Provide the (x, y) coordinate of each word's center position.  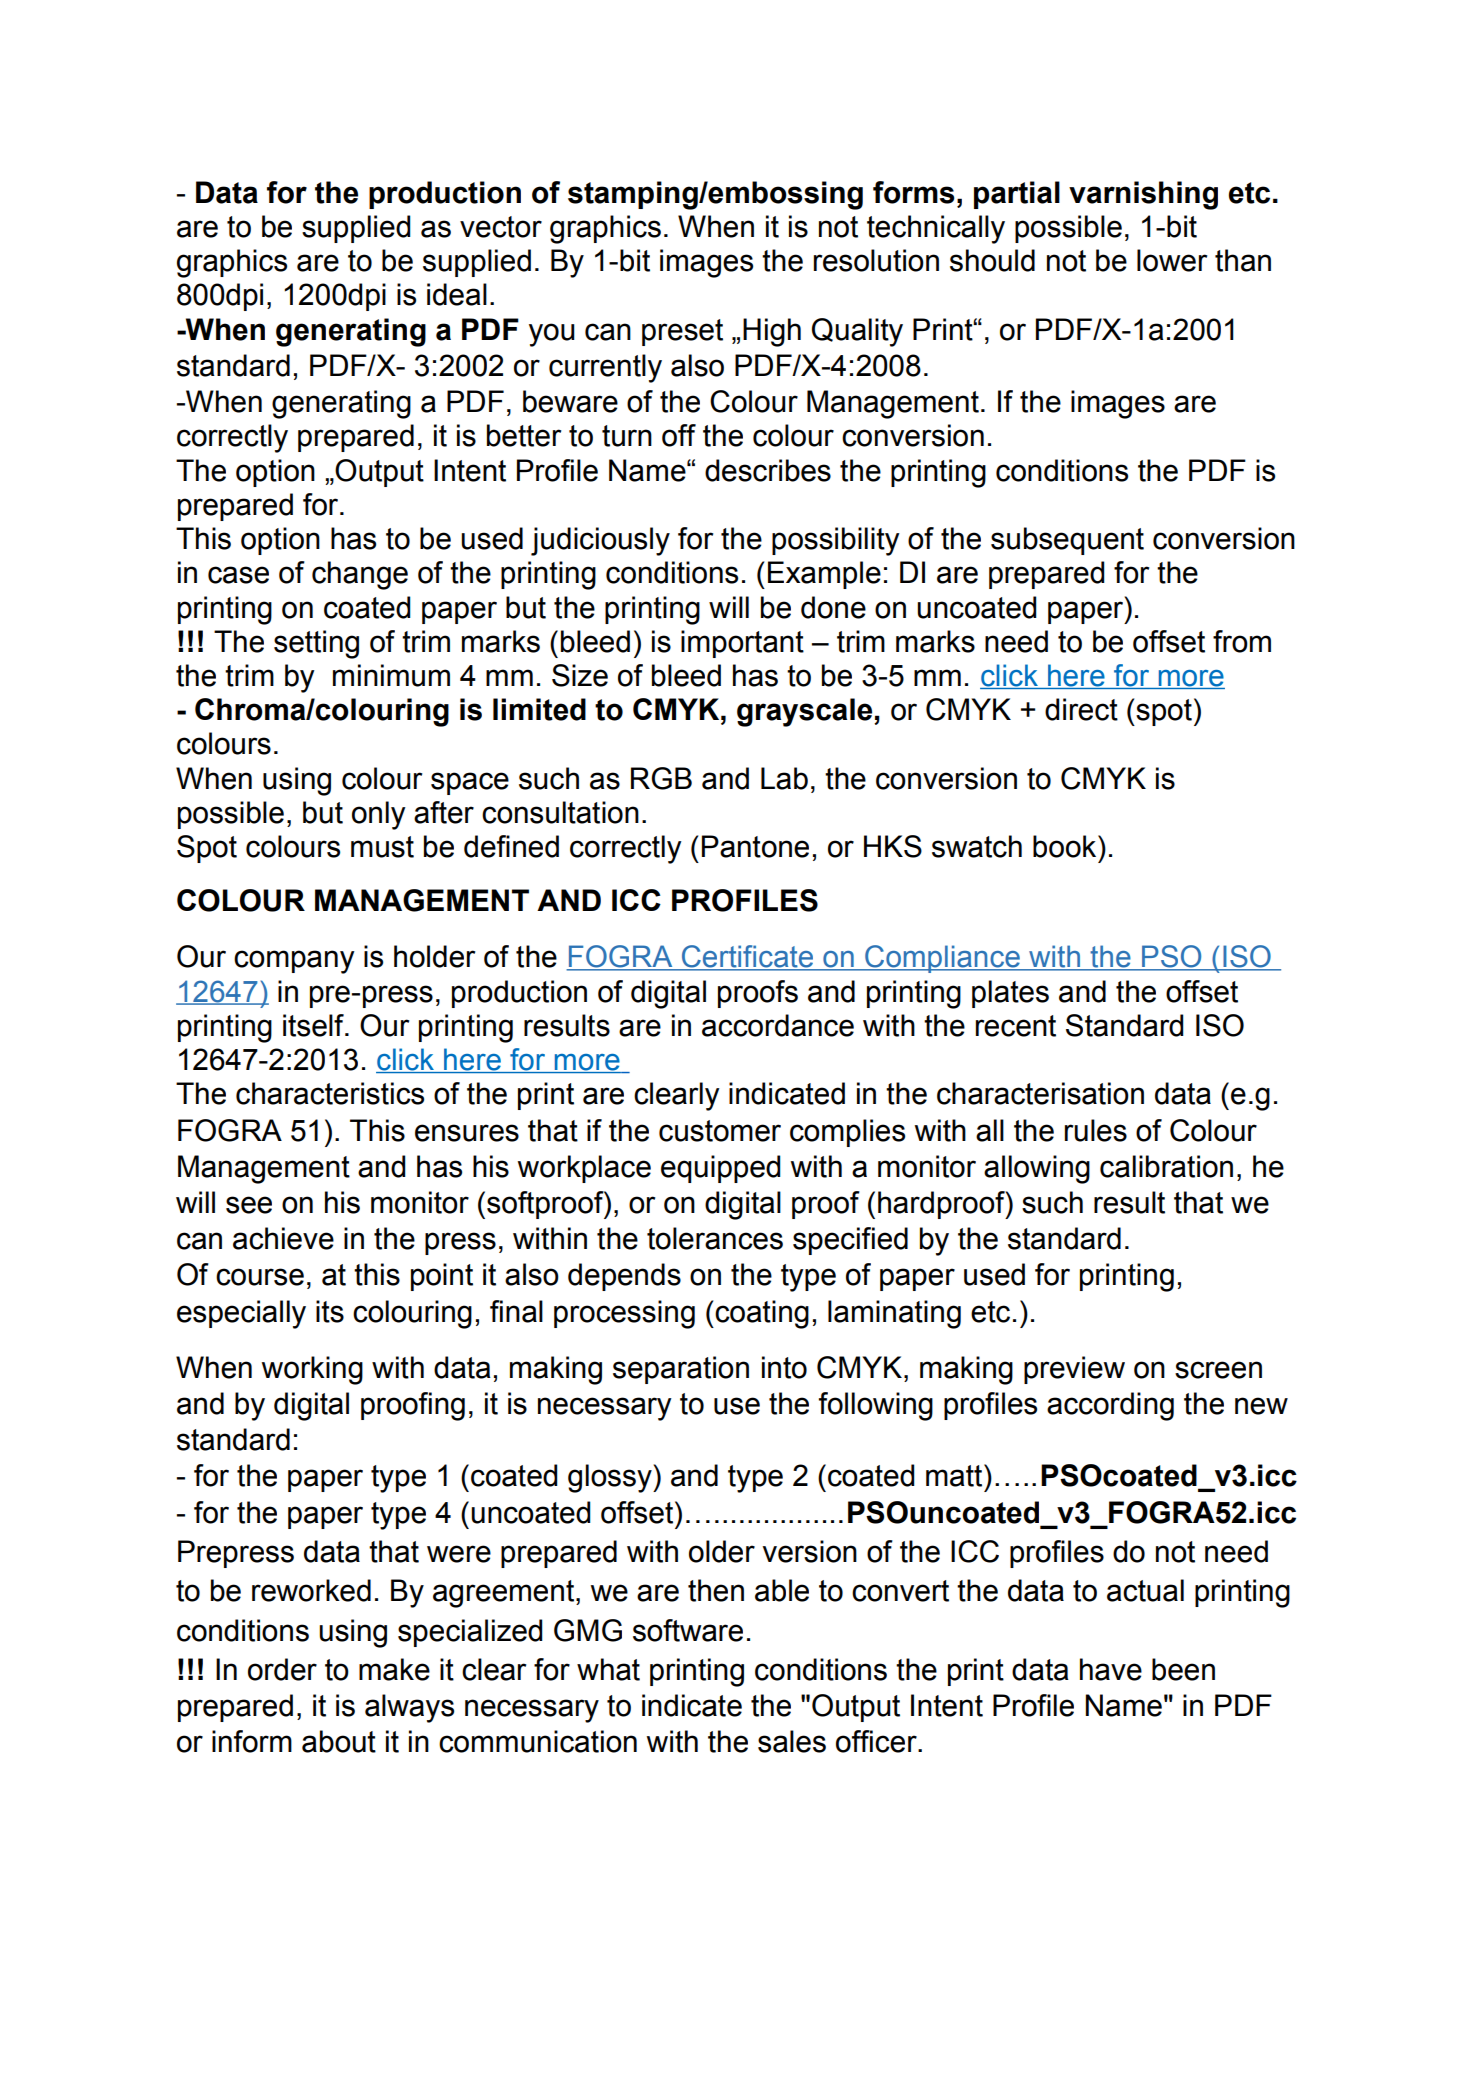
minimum (391, 675)
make (394, 1669)
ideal (457, 294)
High (772, 332)
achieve (283, 1238)
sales (792, 1741)
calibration (1166, 1166)
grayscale (806, 712)
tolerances (715, 1238)
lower (1172, 260)
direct (1081, 709)
